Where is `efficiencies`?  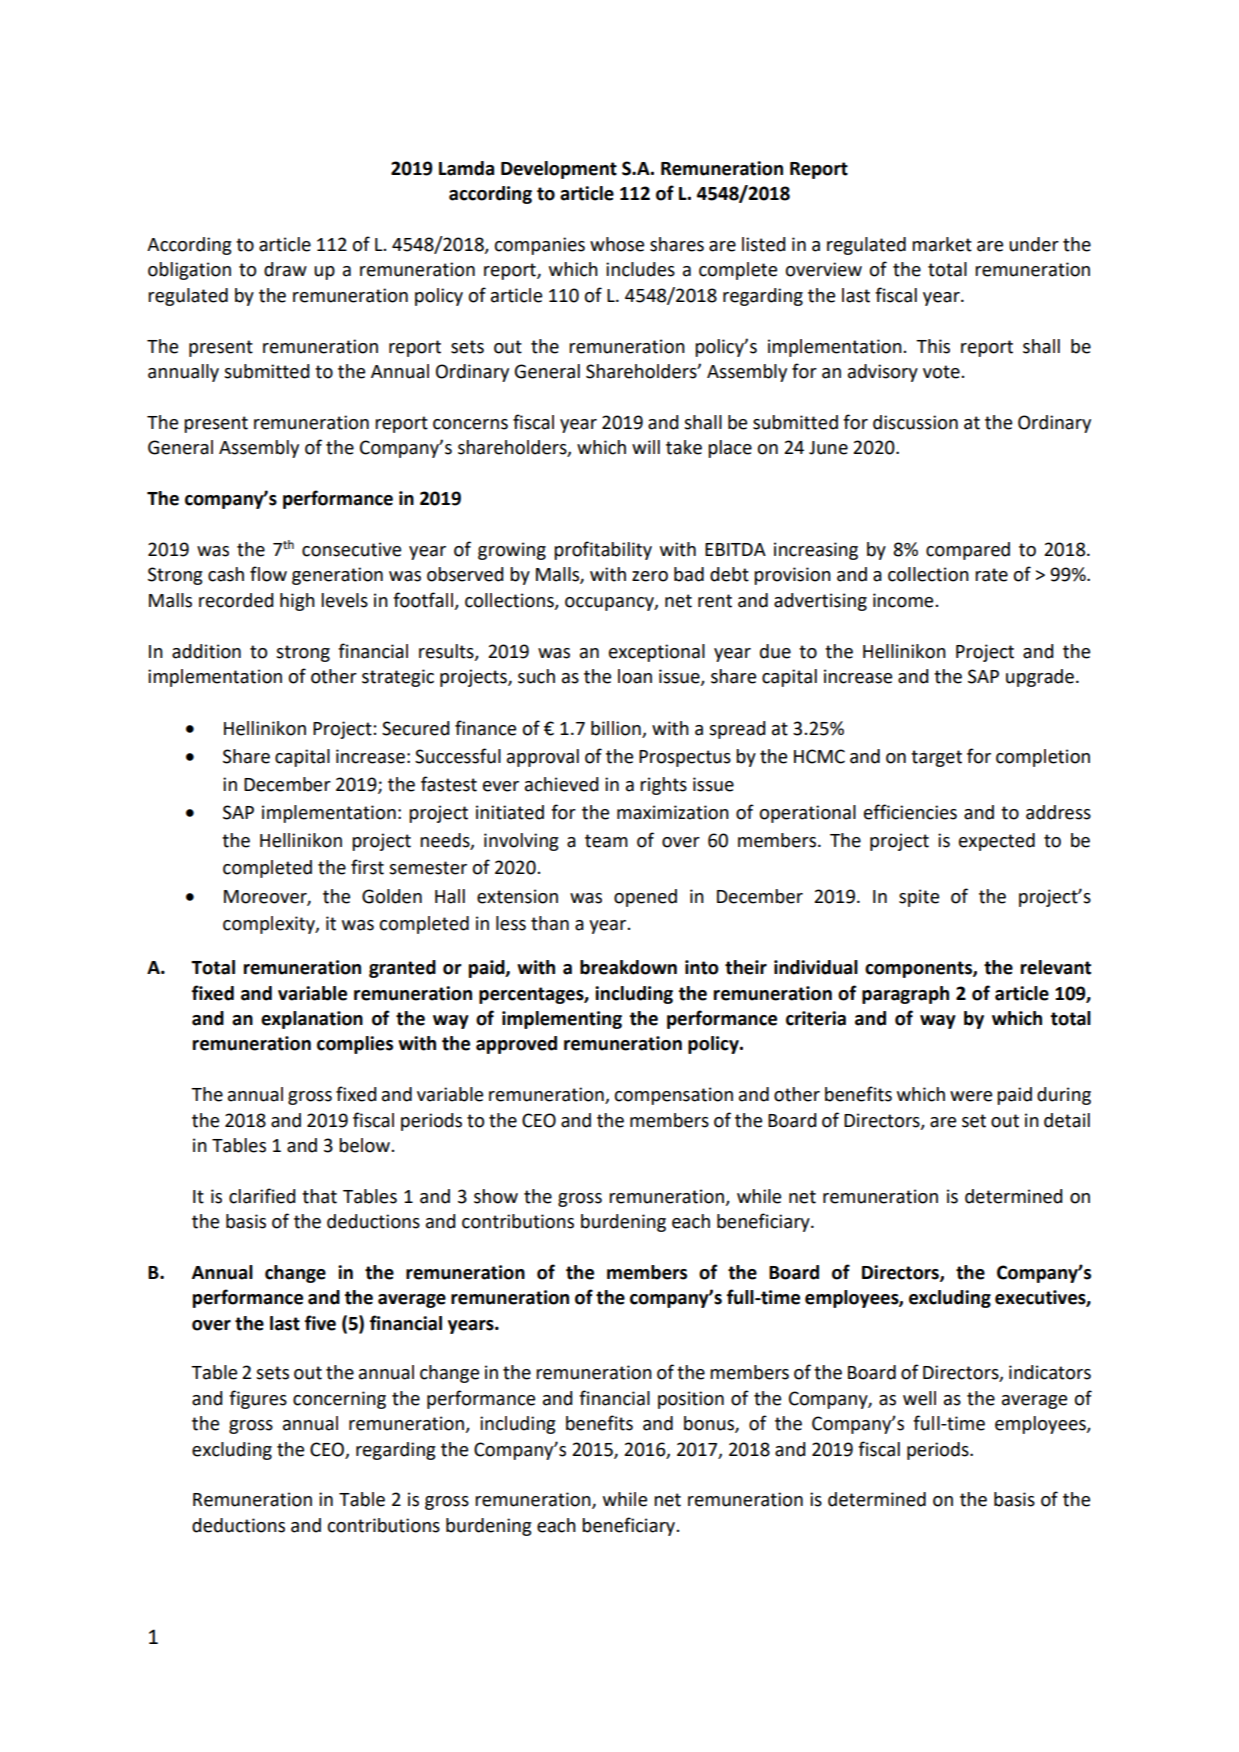
efficiencies is located at coordinates (910, 812).
